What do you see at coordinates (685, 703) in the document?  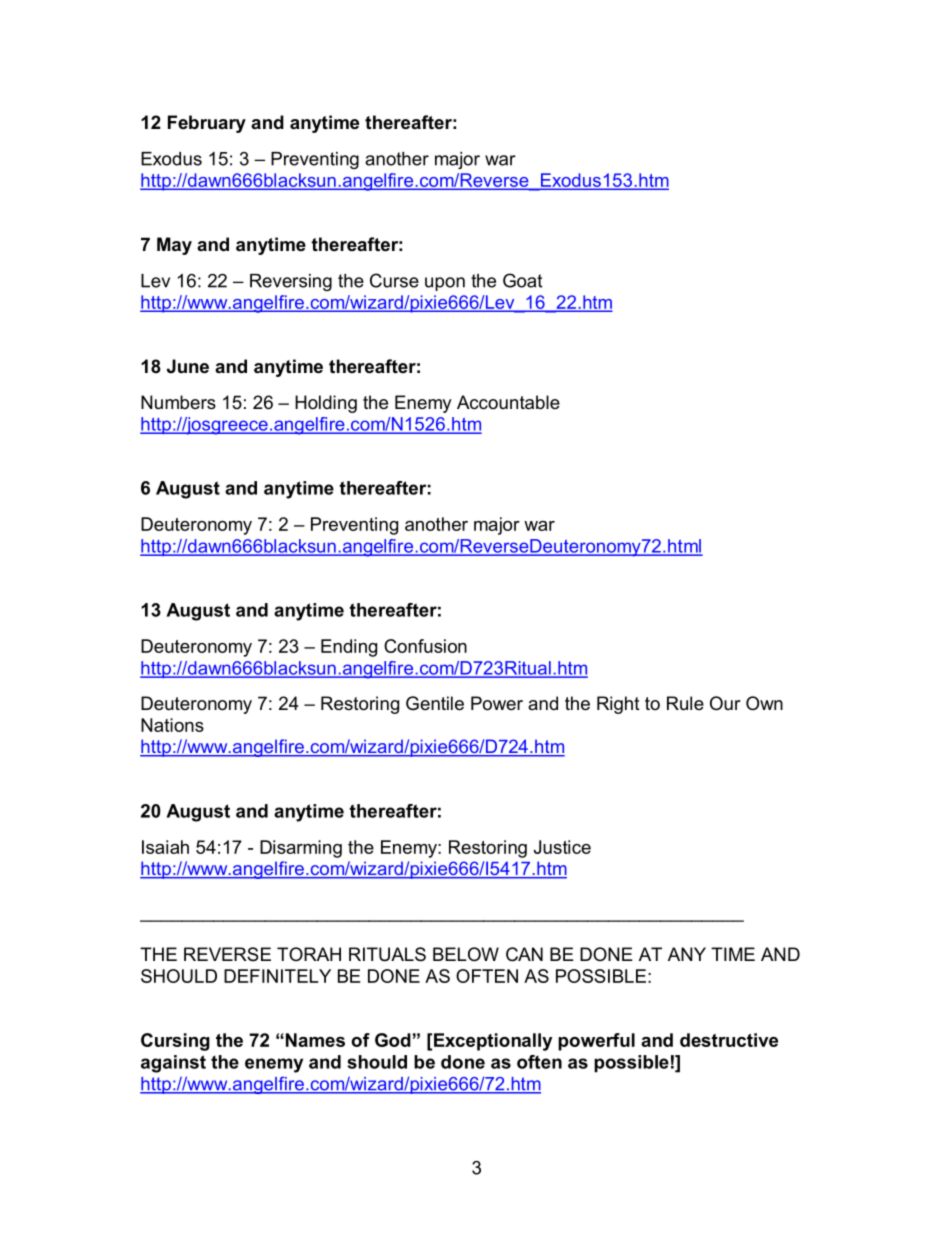 I see `Rule` at bounding box center [685, 703].
